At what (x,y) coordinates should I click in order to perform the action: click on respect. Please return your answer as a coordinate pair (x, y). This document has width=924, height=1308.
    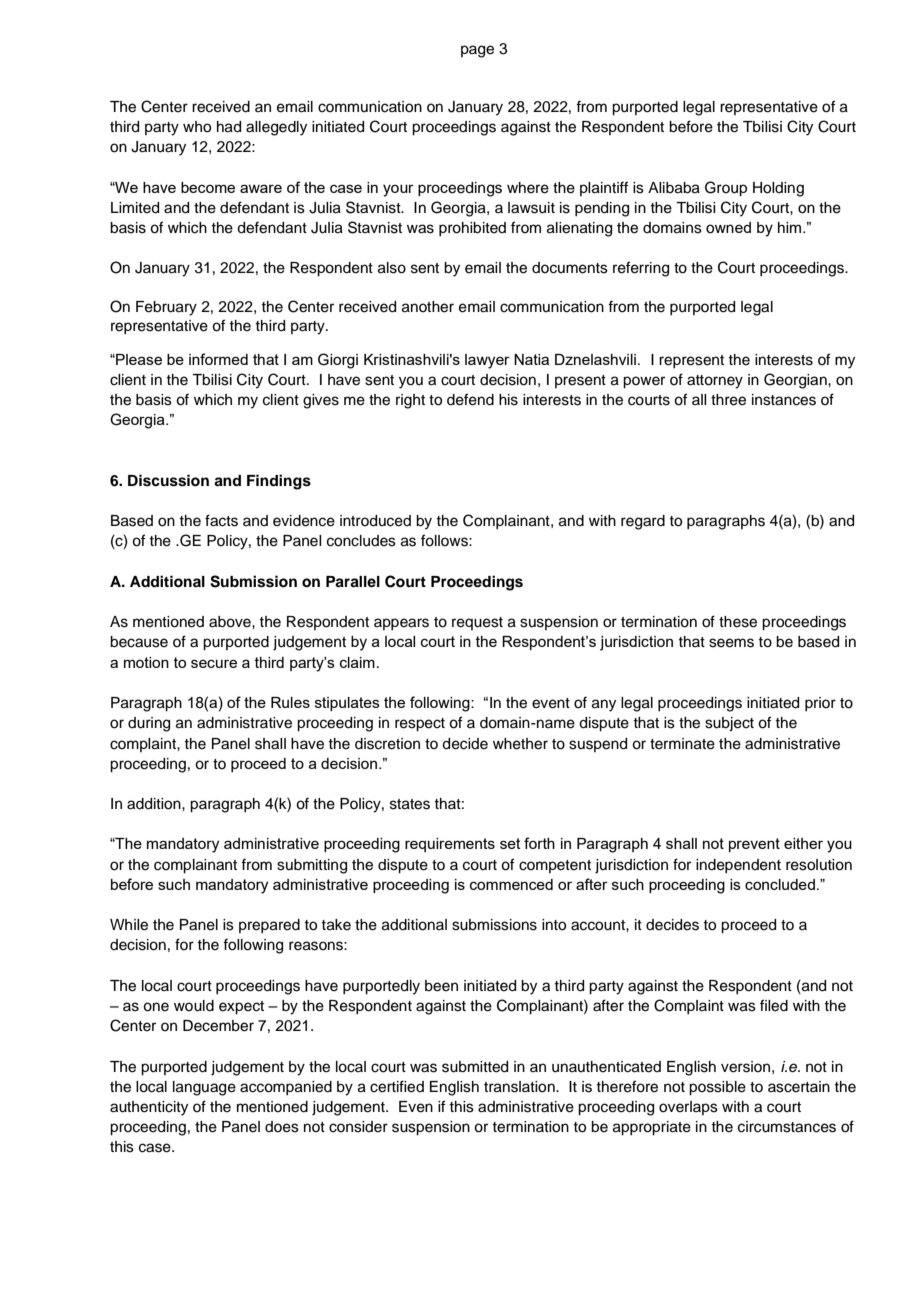
    Looking at the image, I should click on (420, 725).
